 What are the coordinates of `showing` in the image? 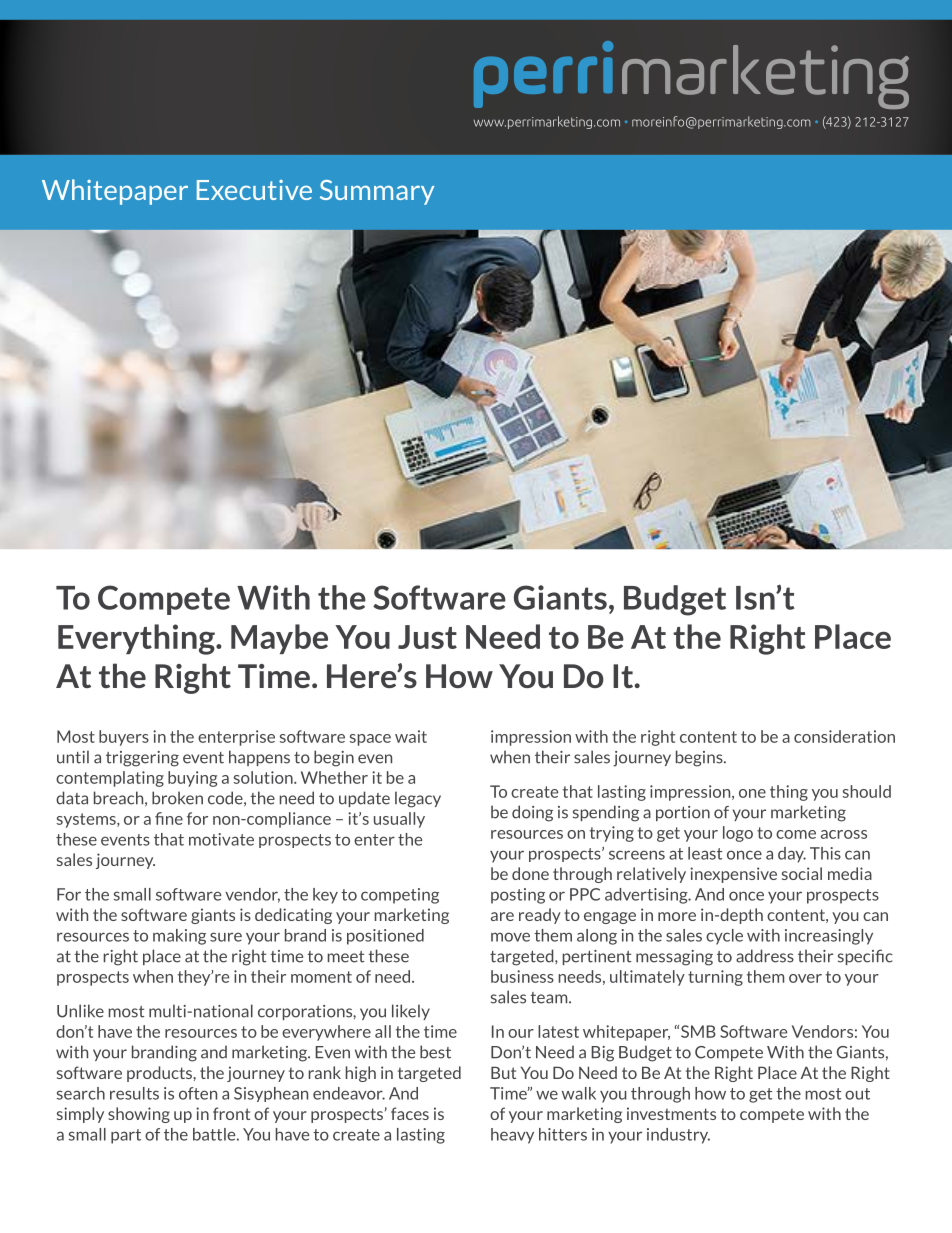 It's located at (139, 1115).
